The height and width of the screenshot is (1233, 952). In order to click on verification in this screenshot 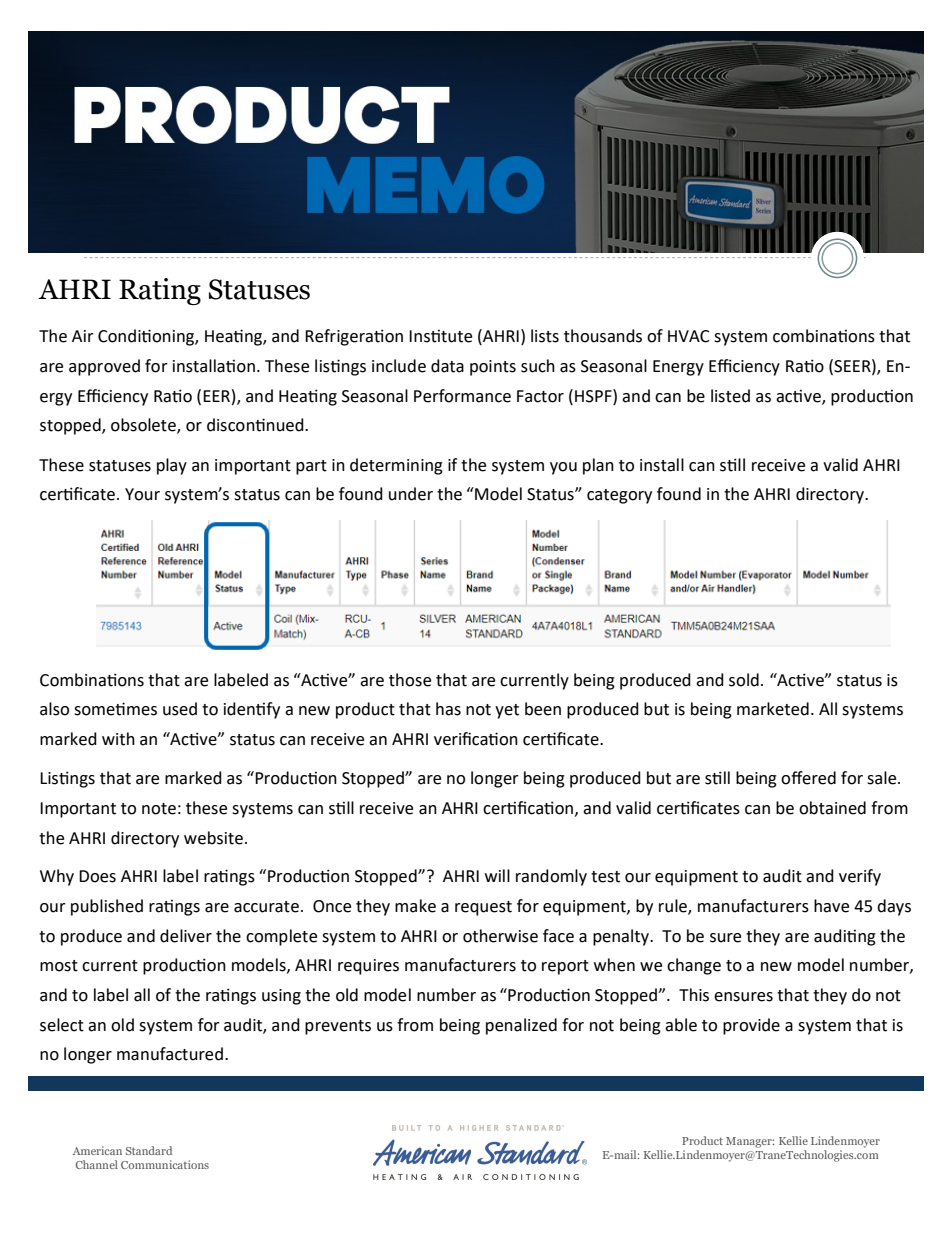, I will do `click(476, 739)`.
